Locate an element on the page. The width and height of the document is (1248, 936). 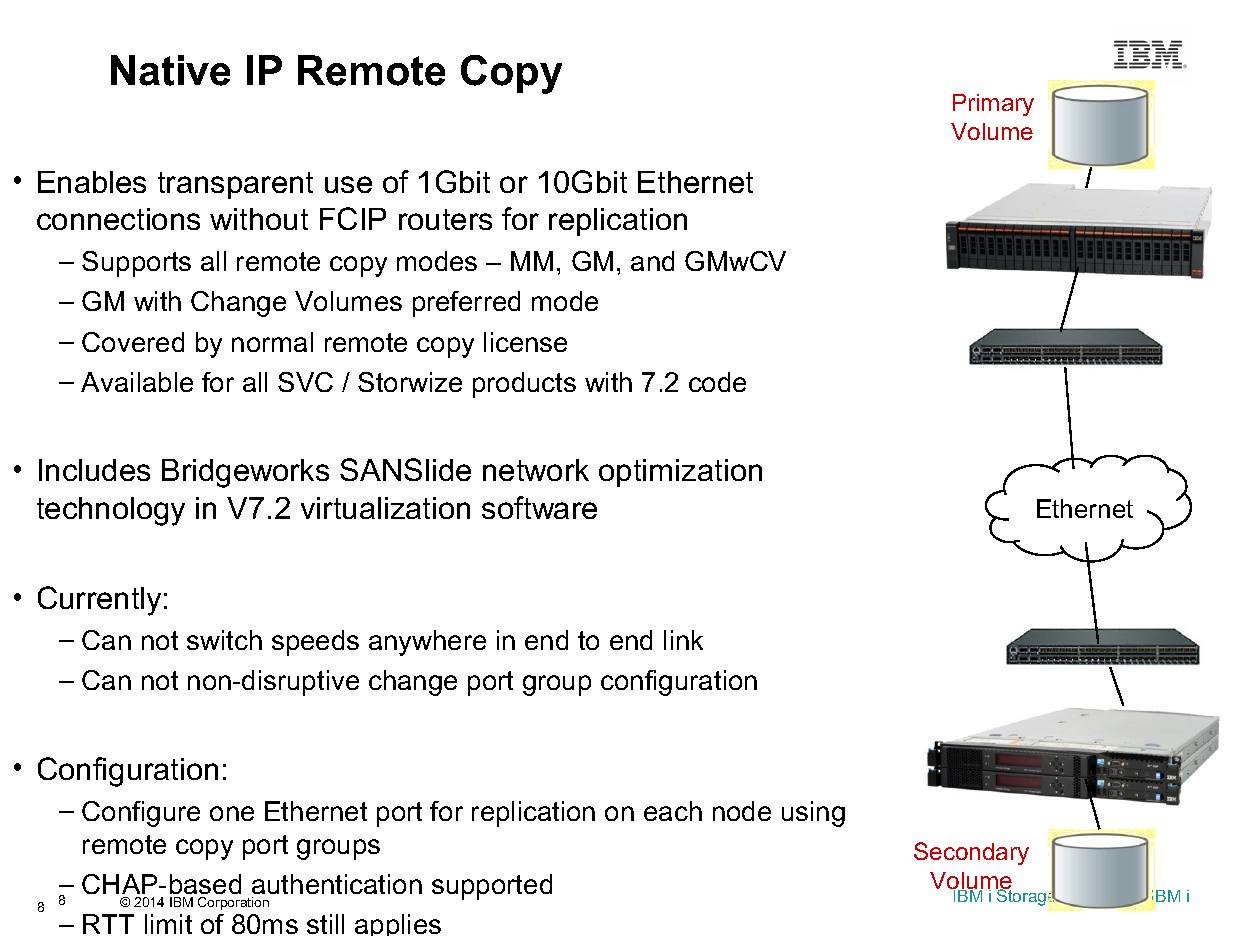
Available is located at coordinates (137, 382).
